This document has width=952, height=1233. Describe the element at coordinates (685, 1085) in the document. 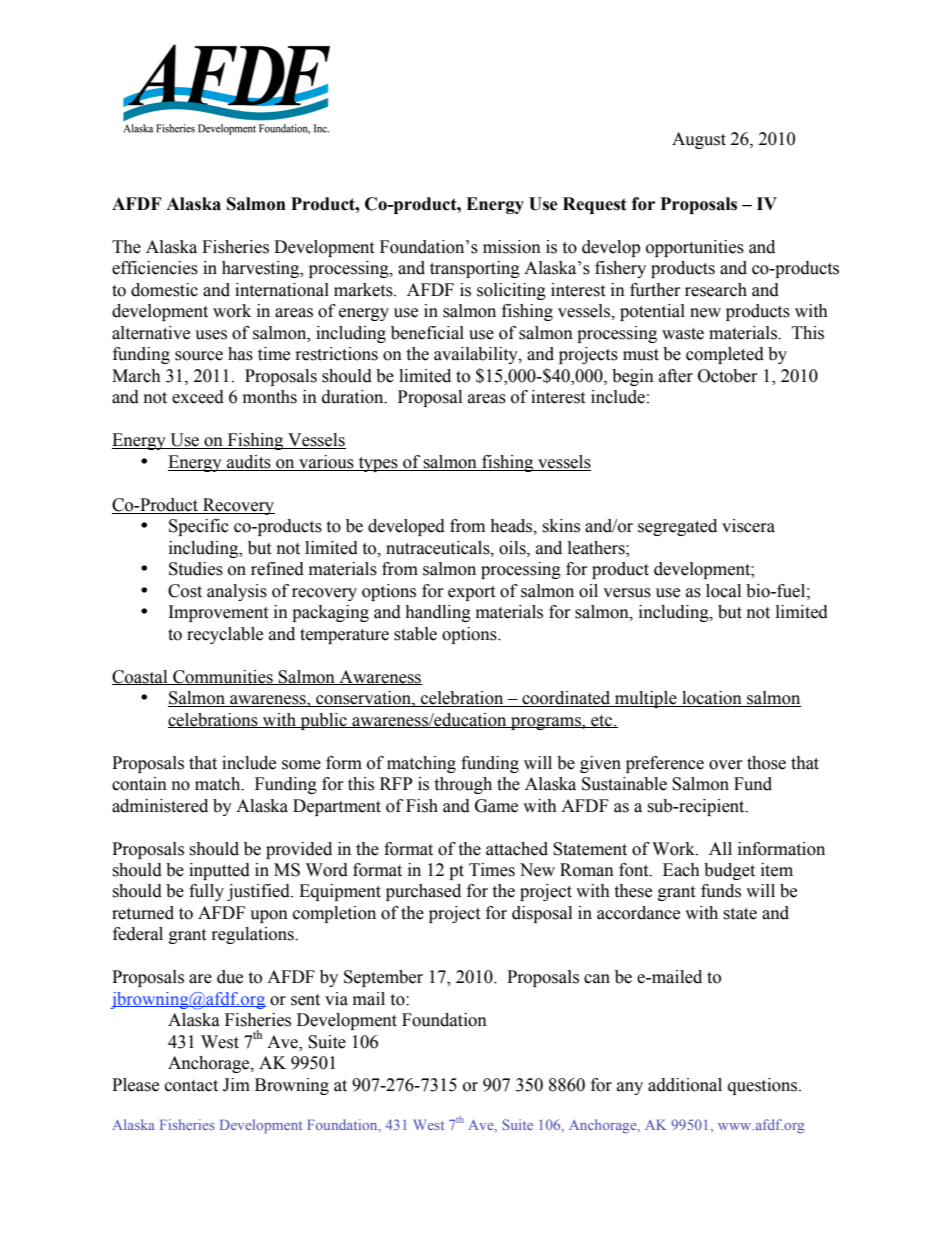

I see `additional` at that location.
